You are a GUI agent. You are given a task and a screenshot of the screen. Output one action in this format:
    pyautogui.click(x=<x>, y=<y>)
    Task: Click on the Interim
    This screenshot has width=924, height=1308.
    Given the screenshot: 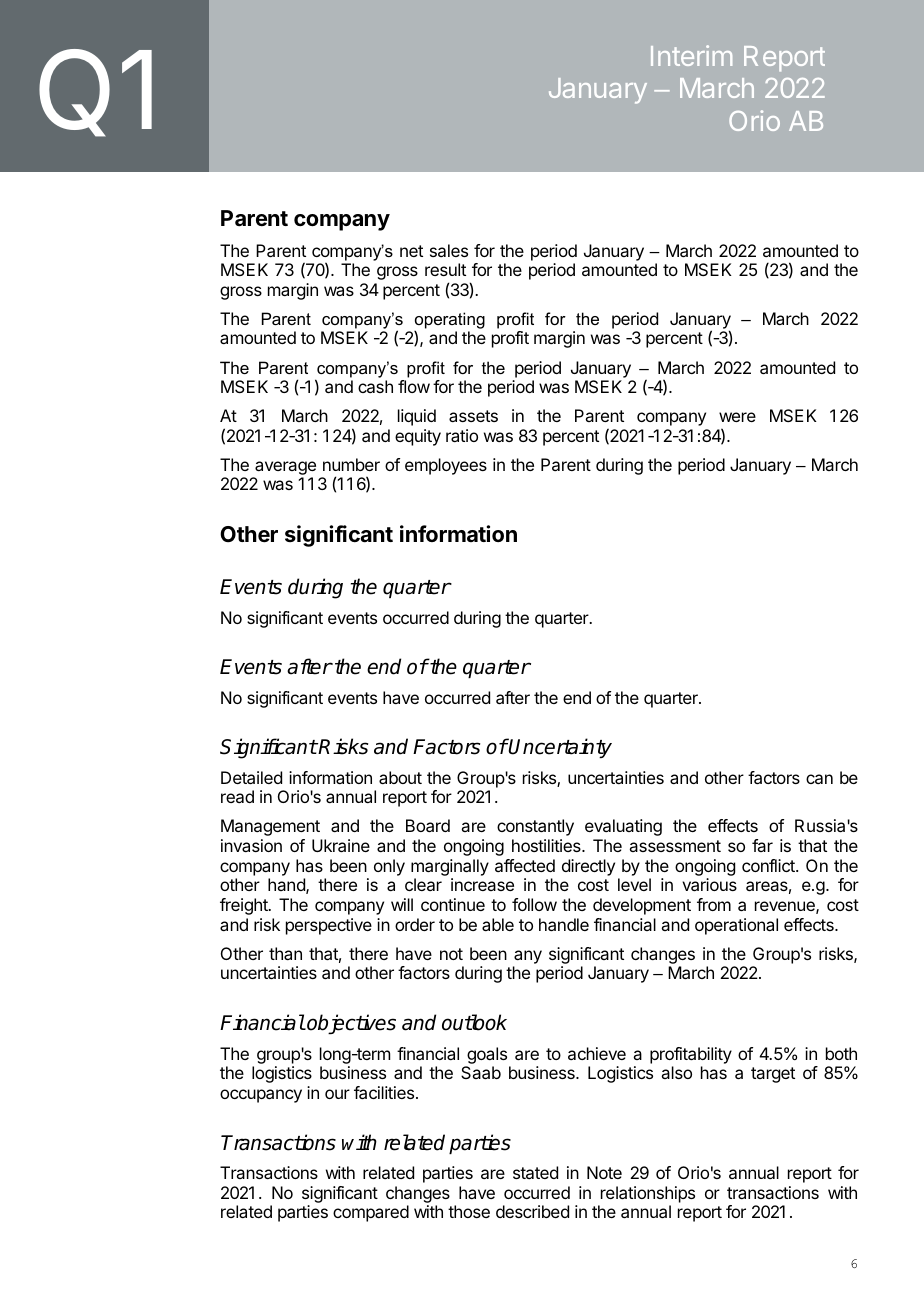 What is the action you would take?
    pyautogui.click(x=691, y=55)
